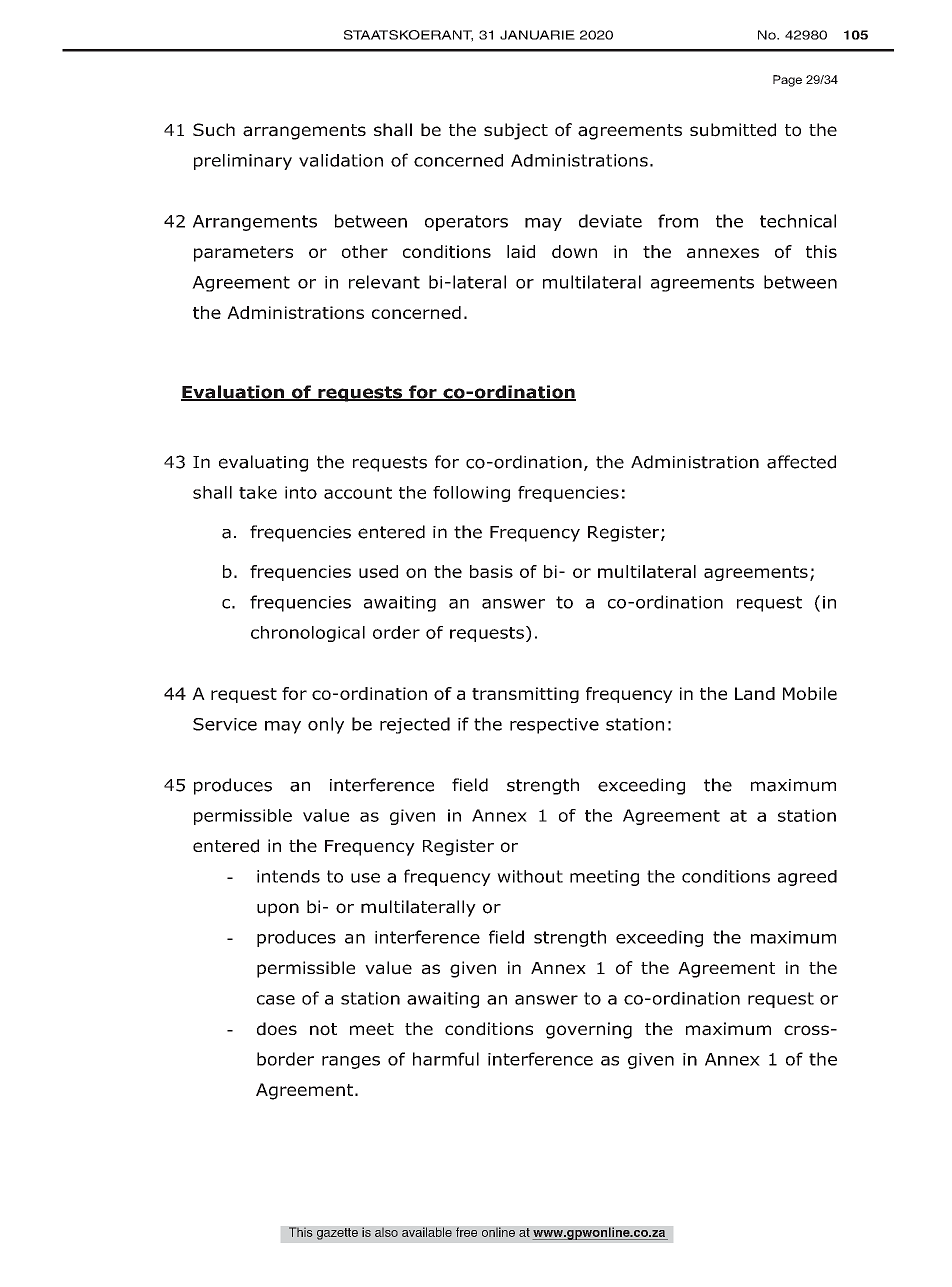 The height and width of the image is (1287, 952). What do you see at coordinates (755, 693) in the image?
I see `Land` at bounding box center [755, 693].
